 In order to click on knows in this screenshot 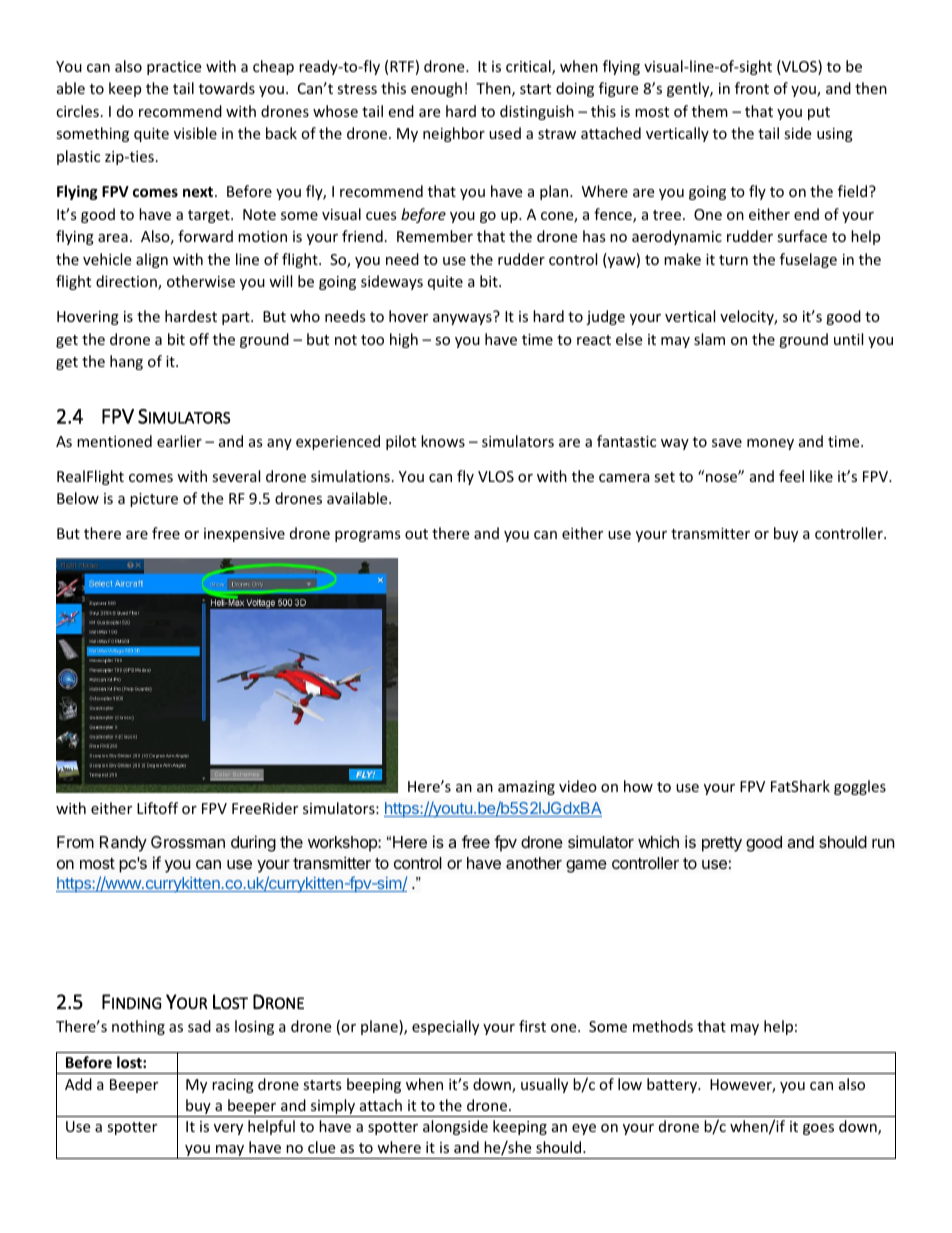, I will do `click(443, 441)`.
